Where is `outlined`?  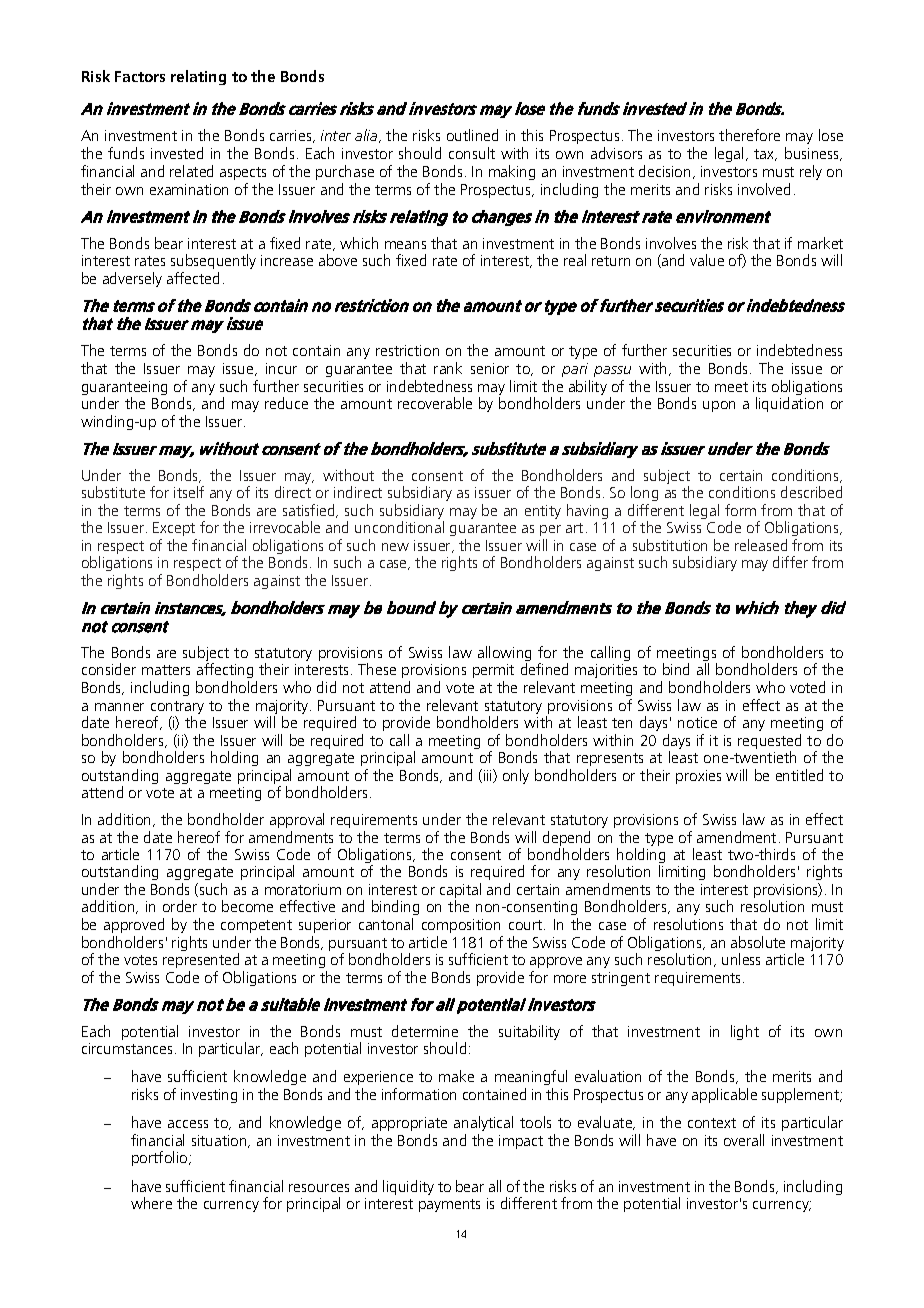 outlined is located at coordinates (472, 135).
